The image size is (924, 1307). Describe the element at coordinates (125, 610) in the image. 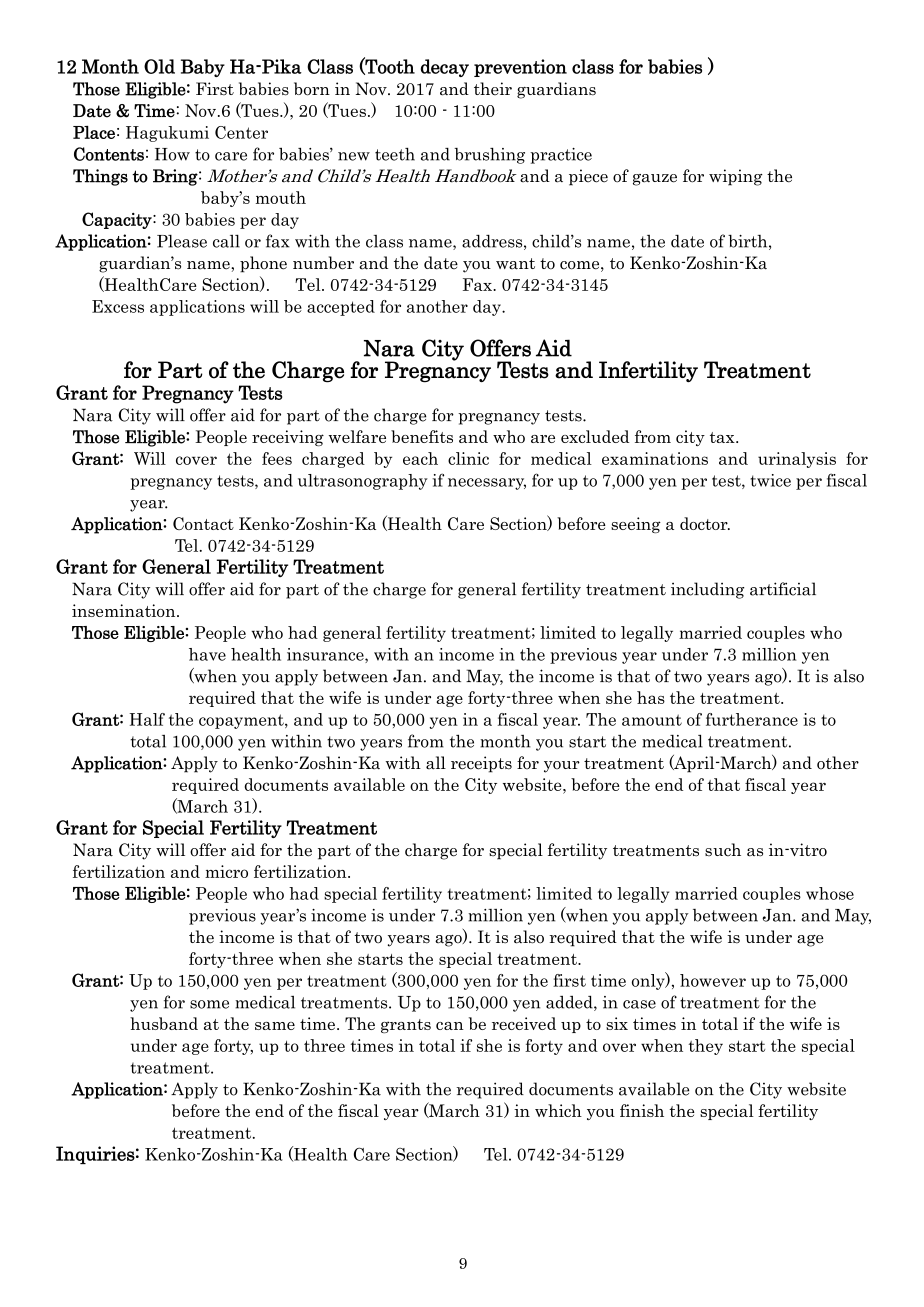

I see `insemination` at that location.
